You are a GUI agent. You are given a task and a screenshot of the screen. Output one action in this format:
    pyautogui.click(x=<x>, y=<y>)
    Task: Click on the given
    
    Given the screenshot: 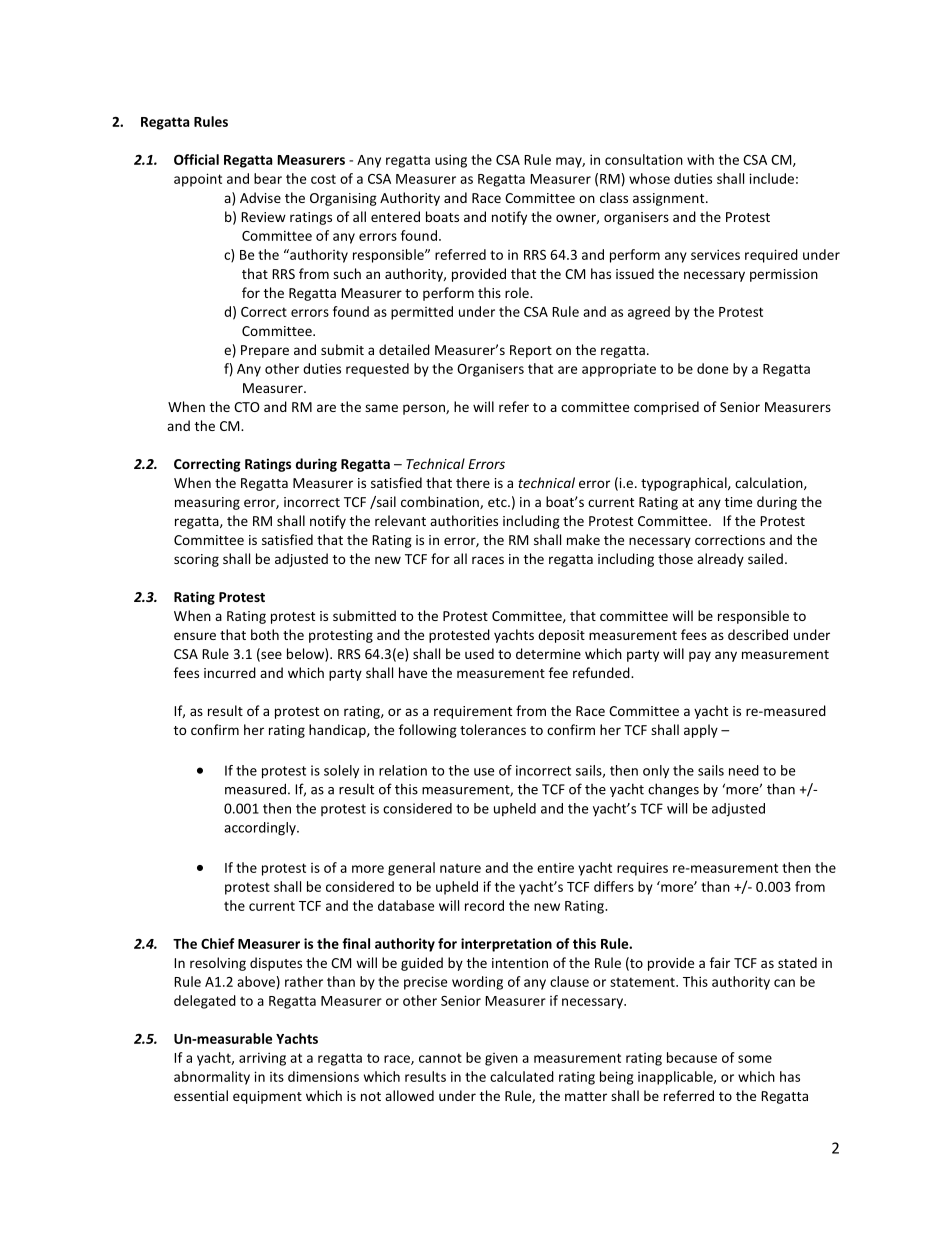 What is the action you would take?
    pyautogui.click(x=501, y=1059)
